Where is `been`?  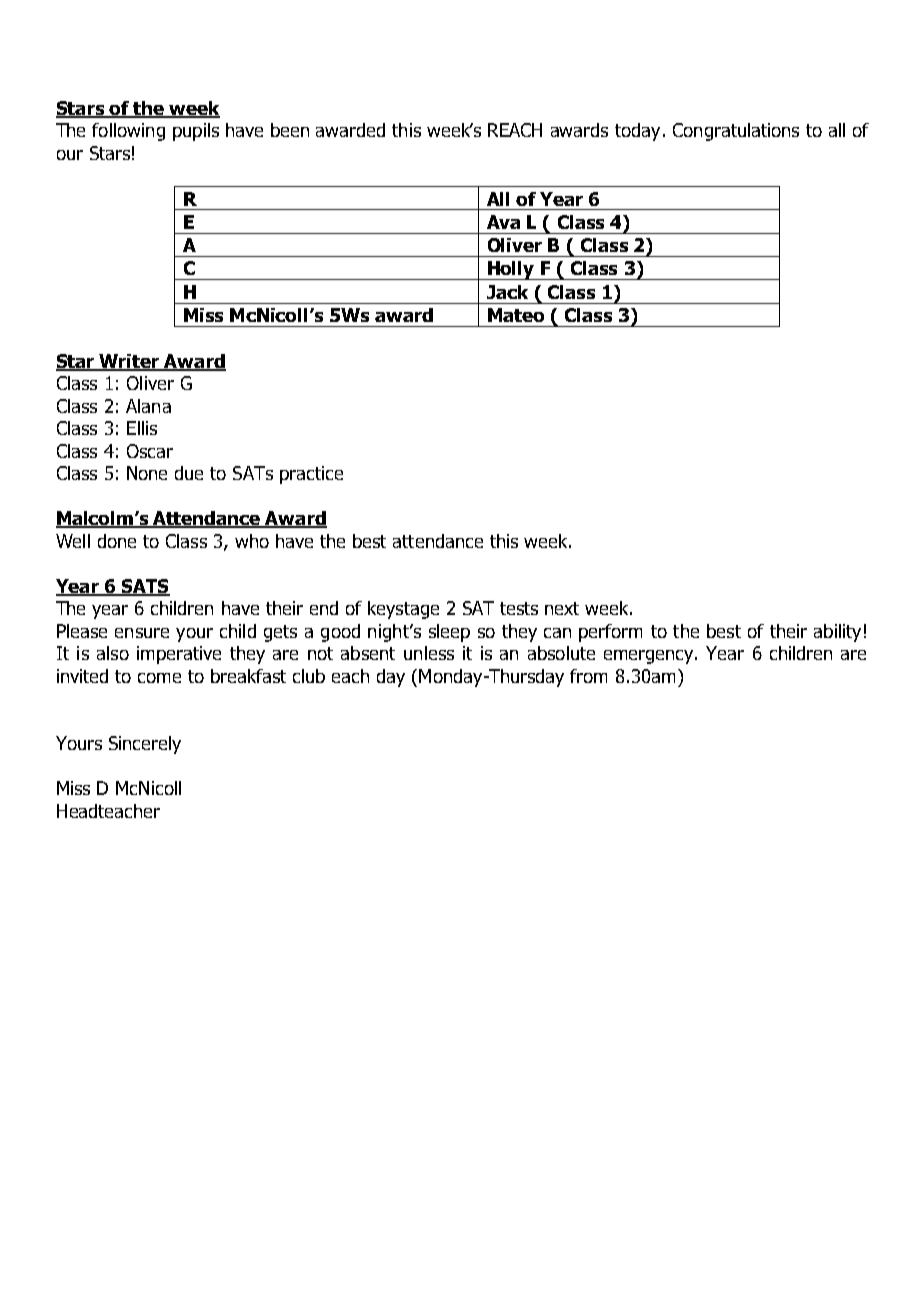
been is located at coordinates (290, 130).
